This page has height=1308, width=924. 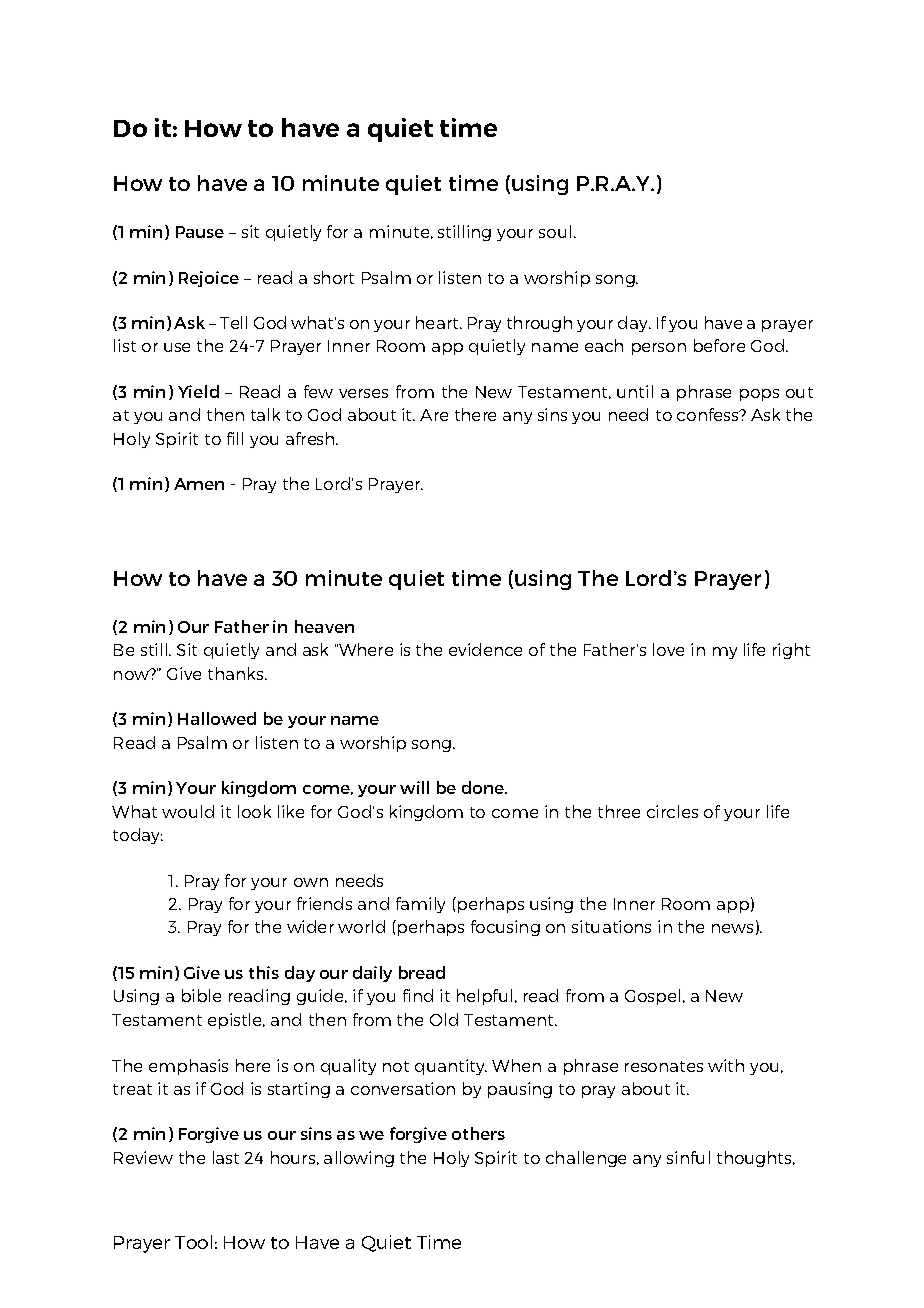 I want to click on Hallowed, so click(x=217, y=718).
